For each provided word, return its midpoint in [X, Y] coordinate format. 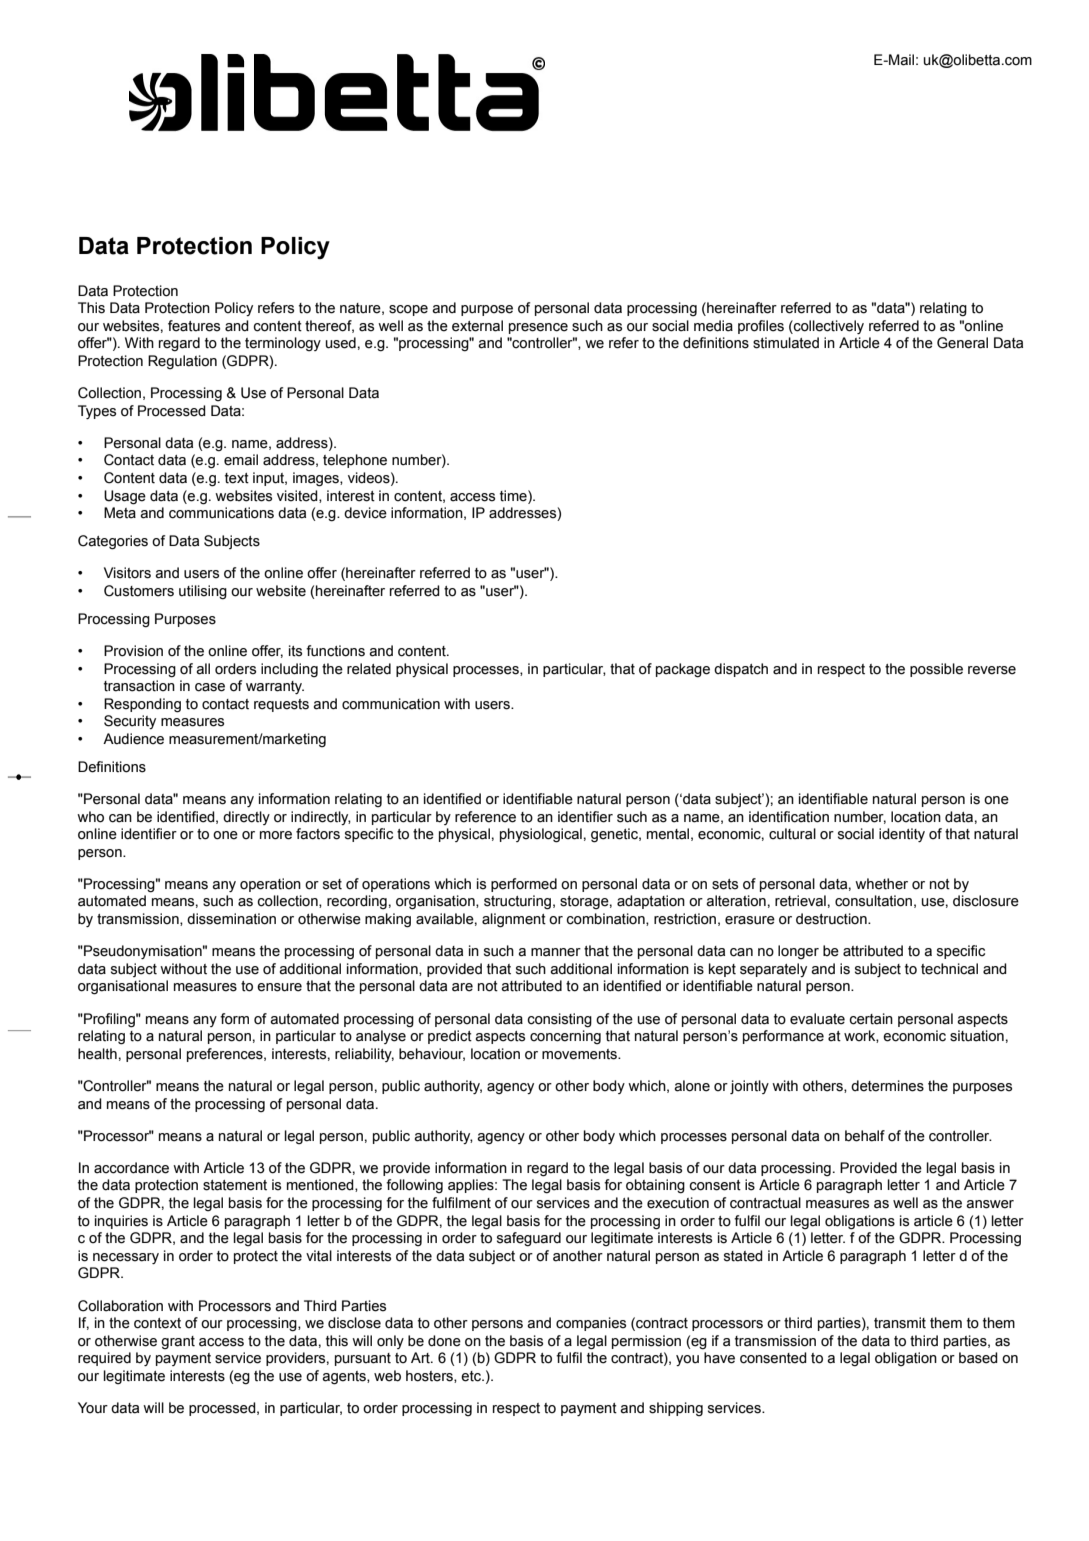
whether [881, 884]
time [514, 496]
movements [581, 1054]
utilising [203, 592]
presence [538, 328]
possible [936, 670]
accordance [131, 1168]
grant [178, 1342]
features [194, 326]
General [962, 343]
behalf [865, 1136]
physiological [541, 835]
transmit [900, 1323]
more [276, 835]
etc [472, 1376]
